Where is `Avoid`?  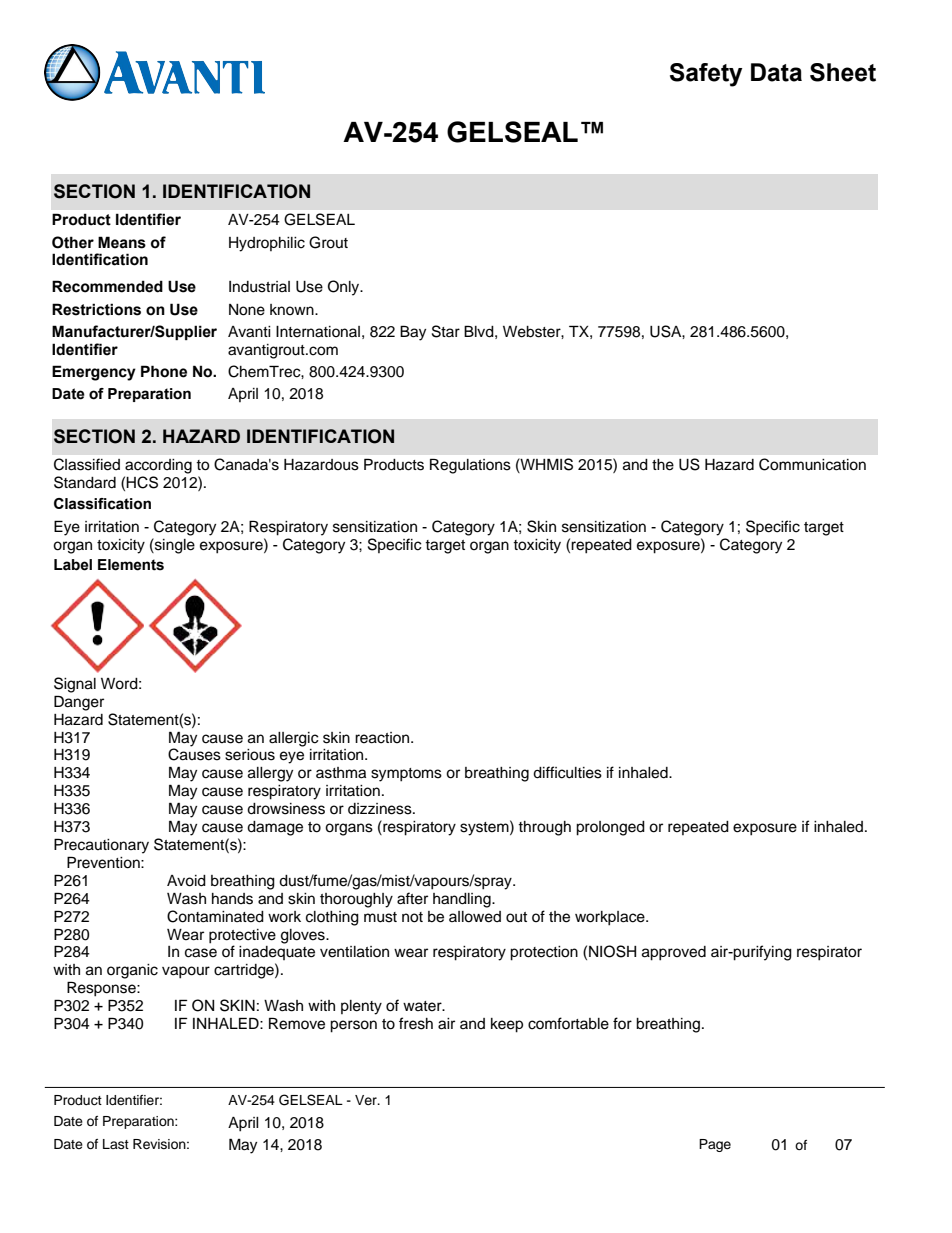 Avoid is located at coordinates (186, 881).
